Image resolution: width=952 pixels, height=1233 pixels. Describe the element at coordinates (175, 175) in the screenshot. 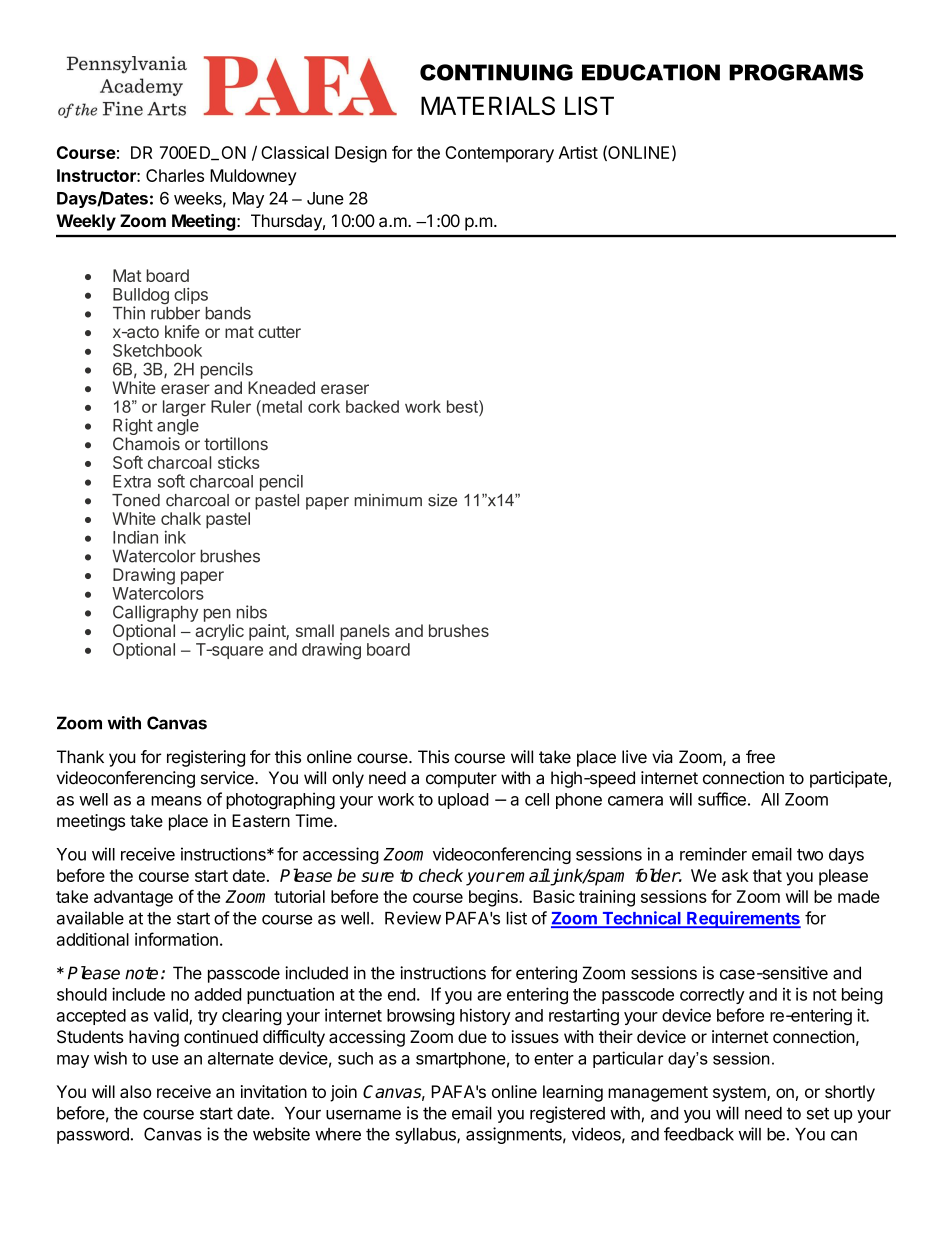

I see `Charles` at that location.
